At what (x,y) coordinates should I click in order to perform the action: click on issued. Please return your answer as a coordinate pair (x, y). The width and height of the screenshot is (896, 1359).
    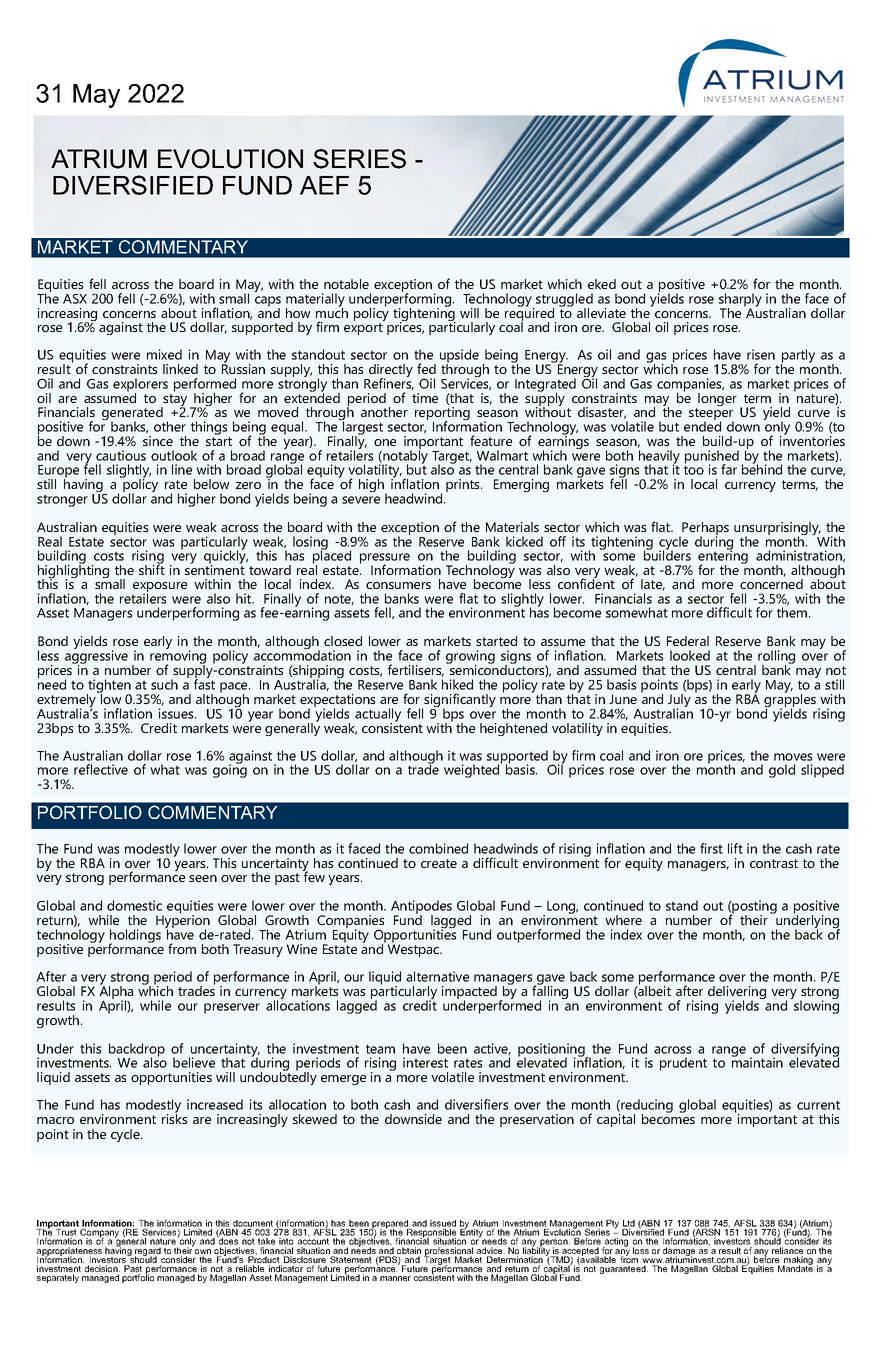
    Looking at the image, I should click on (443, 1223).
